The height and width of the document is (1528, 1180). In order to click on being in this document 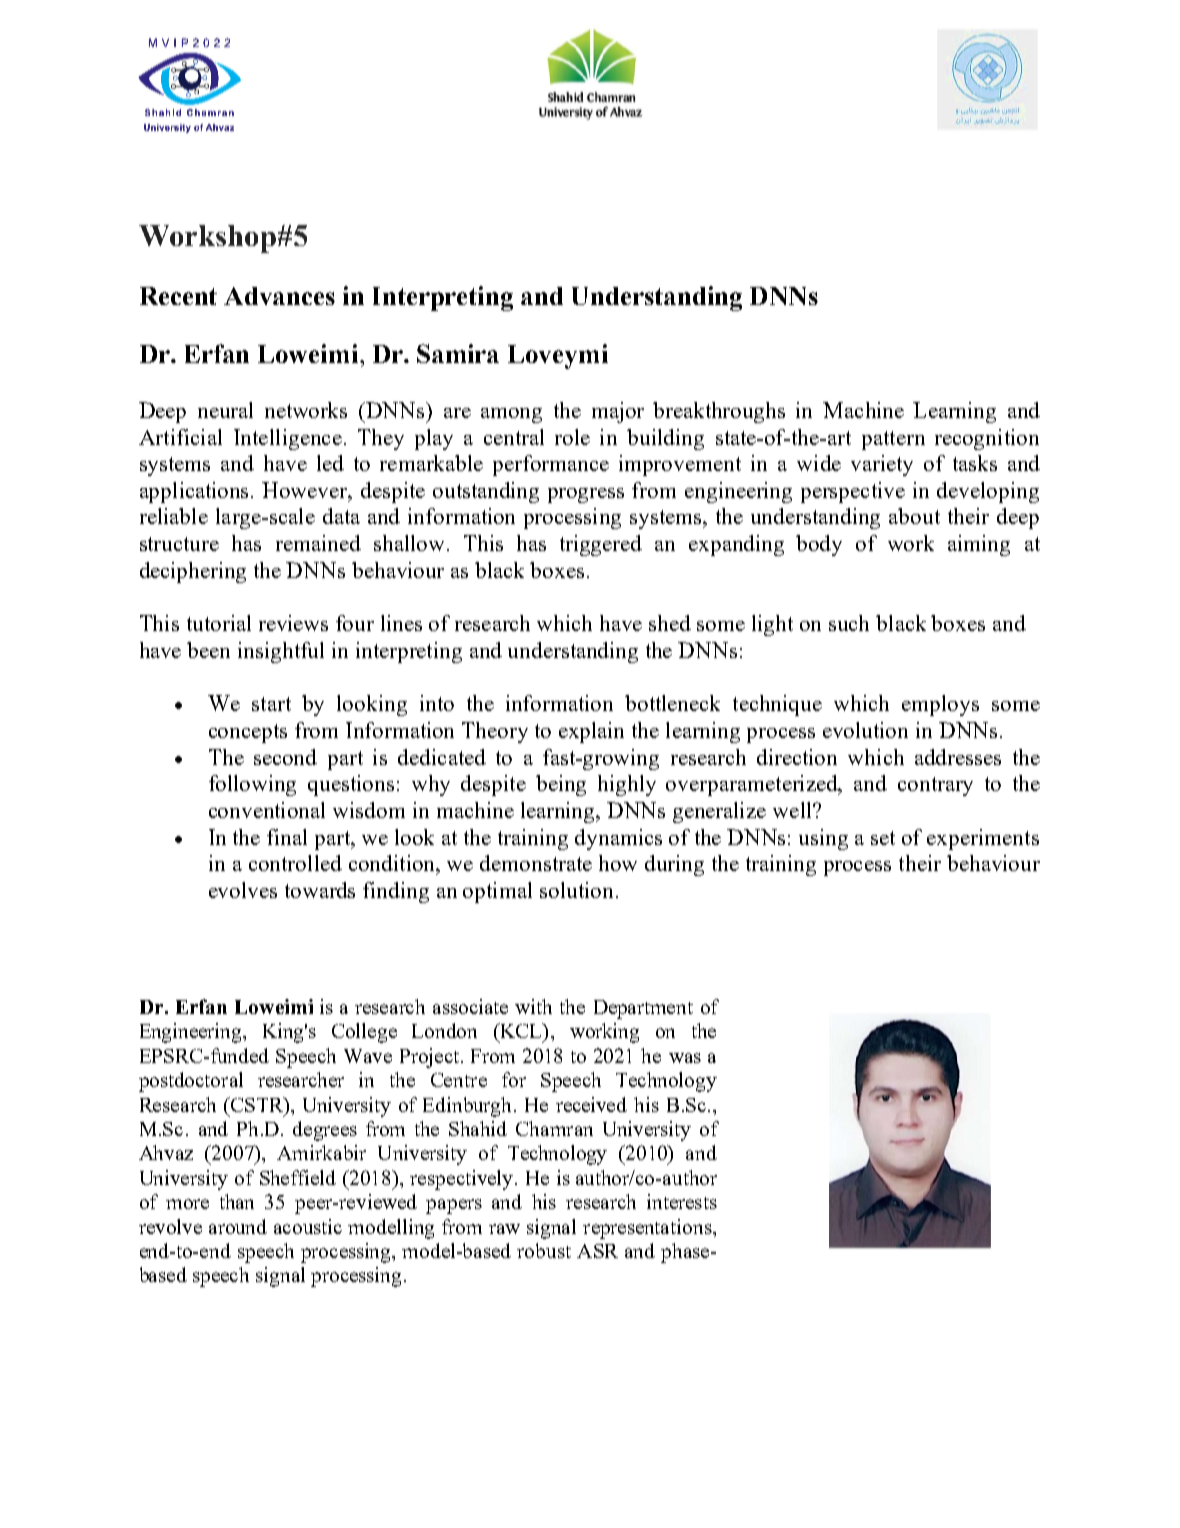, I will do `click(561, 785)`.
